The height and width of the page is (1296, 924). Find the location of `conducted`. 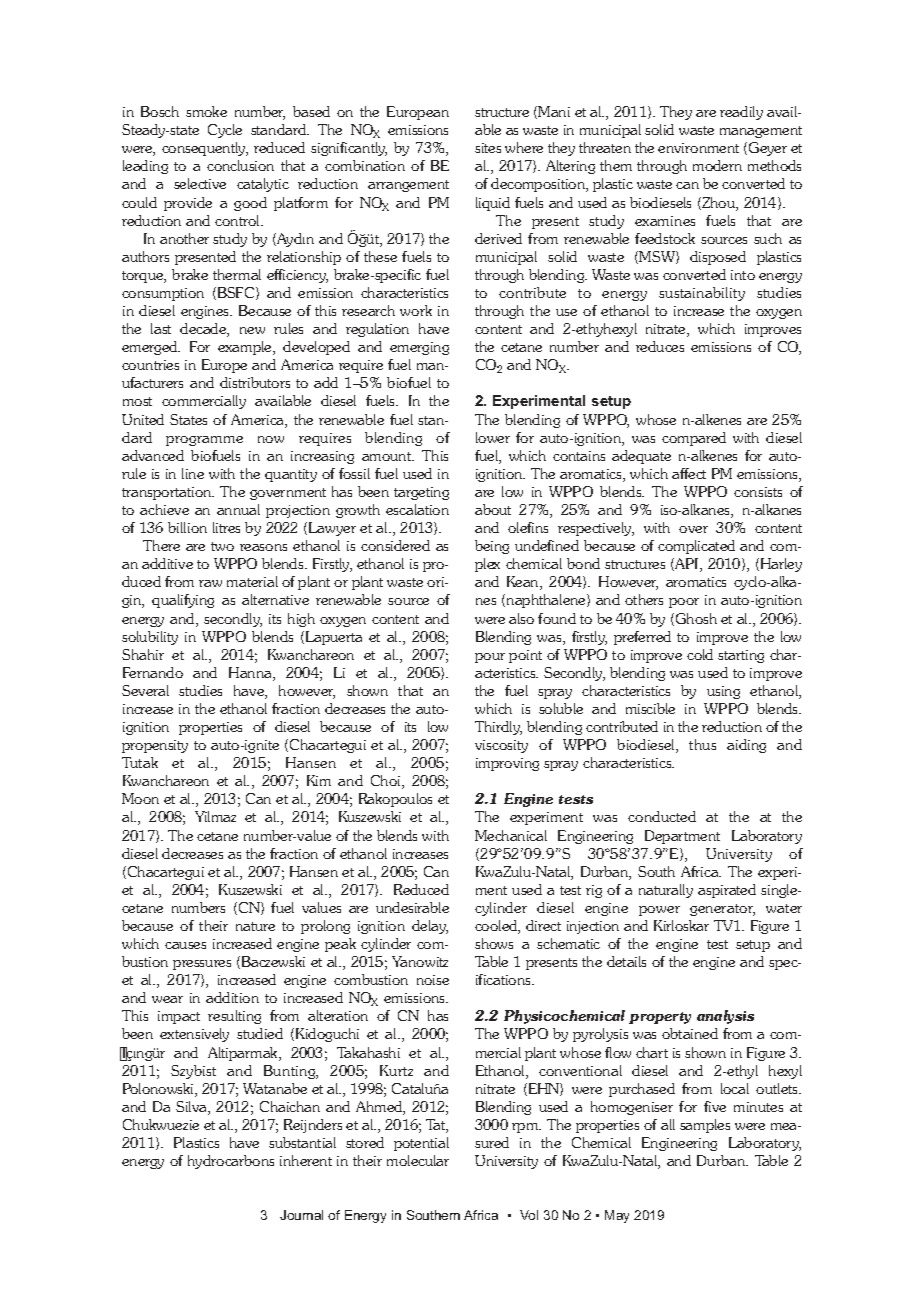

conducted is located at coordinates (662, 816).
